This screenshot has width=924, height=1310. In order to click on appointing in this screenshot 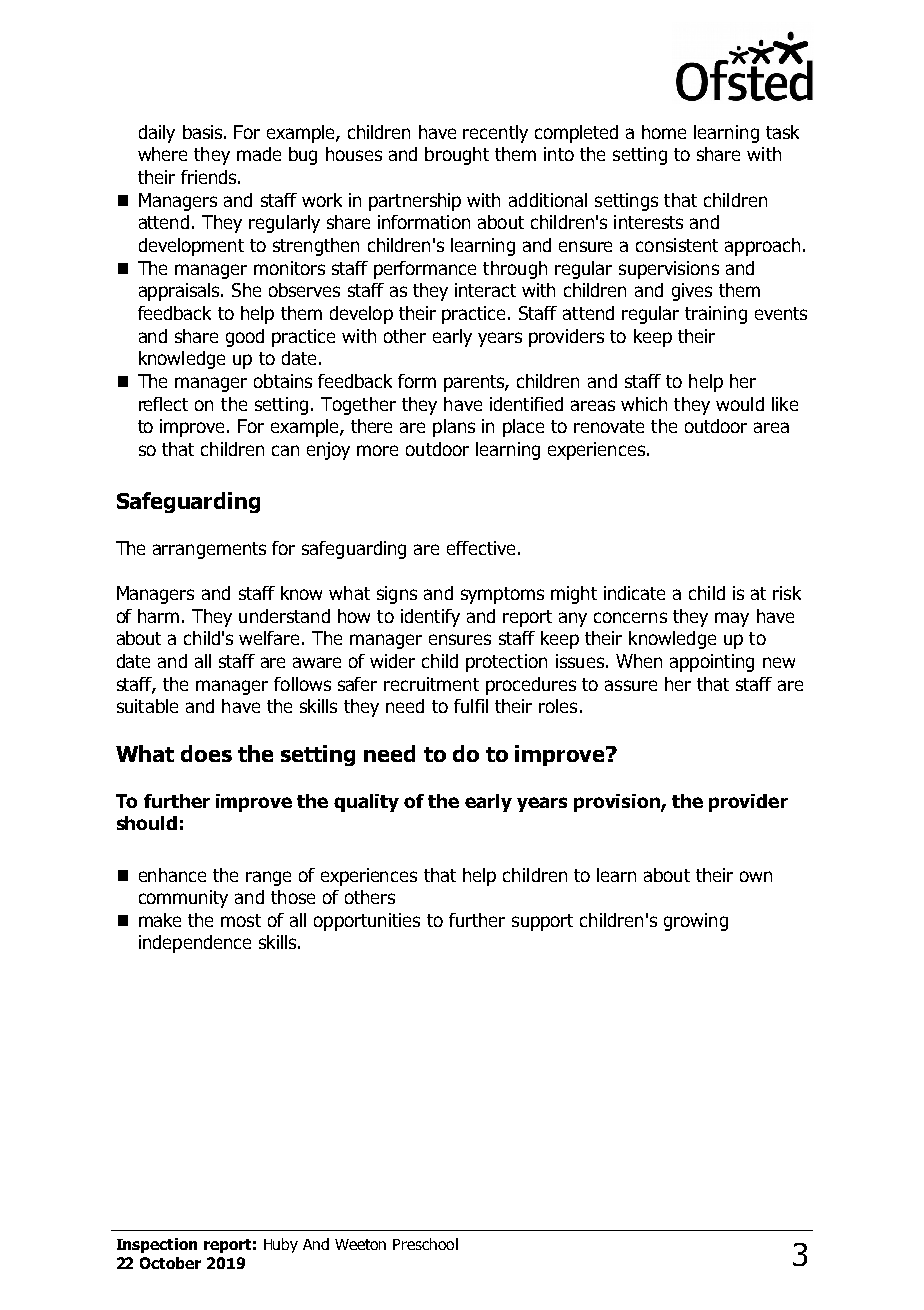, I will do `click(712, 663)`.
